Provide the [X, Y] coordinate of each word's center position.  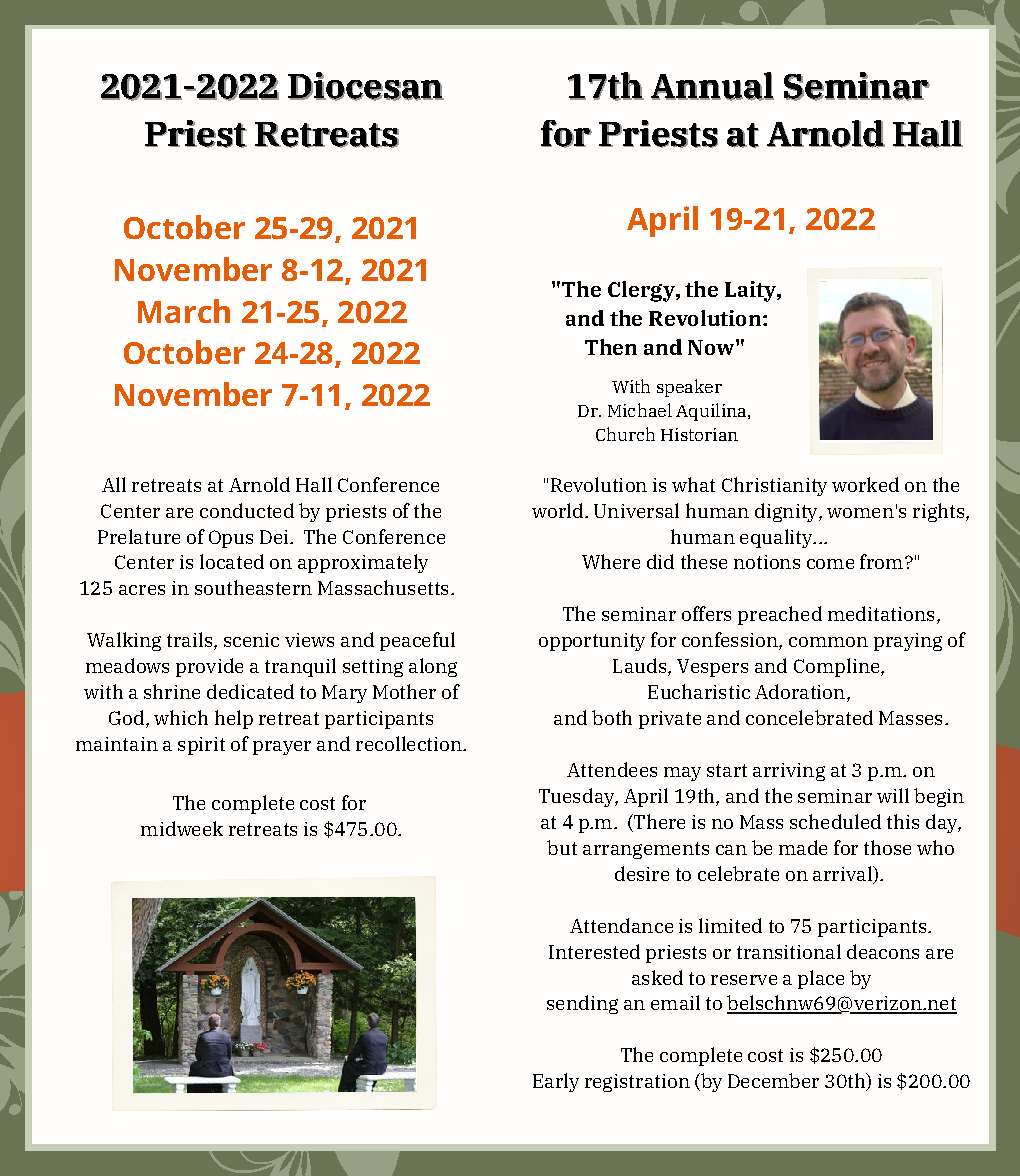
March [184, 311]
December [773, 1080]
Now [712, 347]
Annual [712, 86]
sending [582, 1004]
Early [556, 1082]
